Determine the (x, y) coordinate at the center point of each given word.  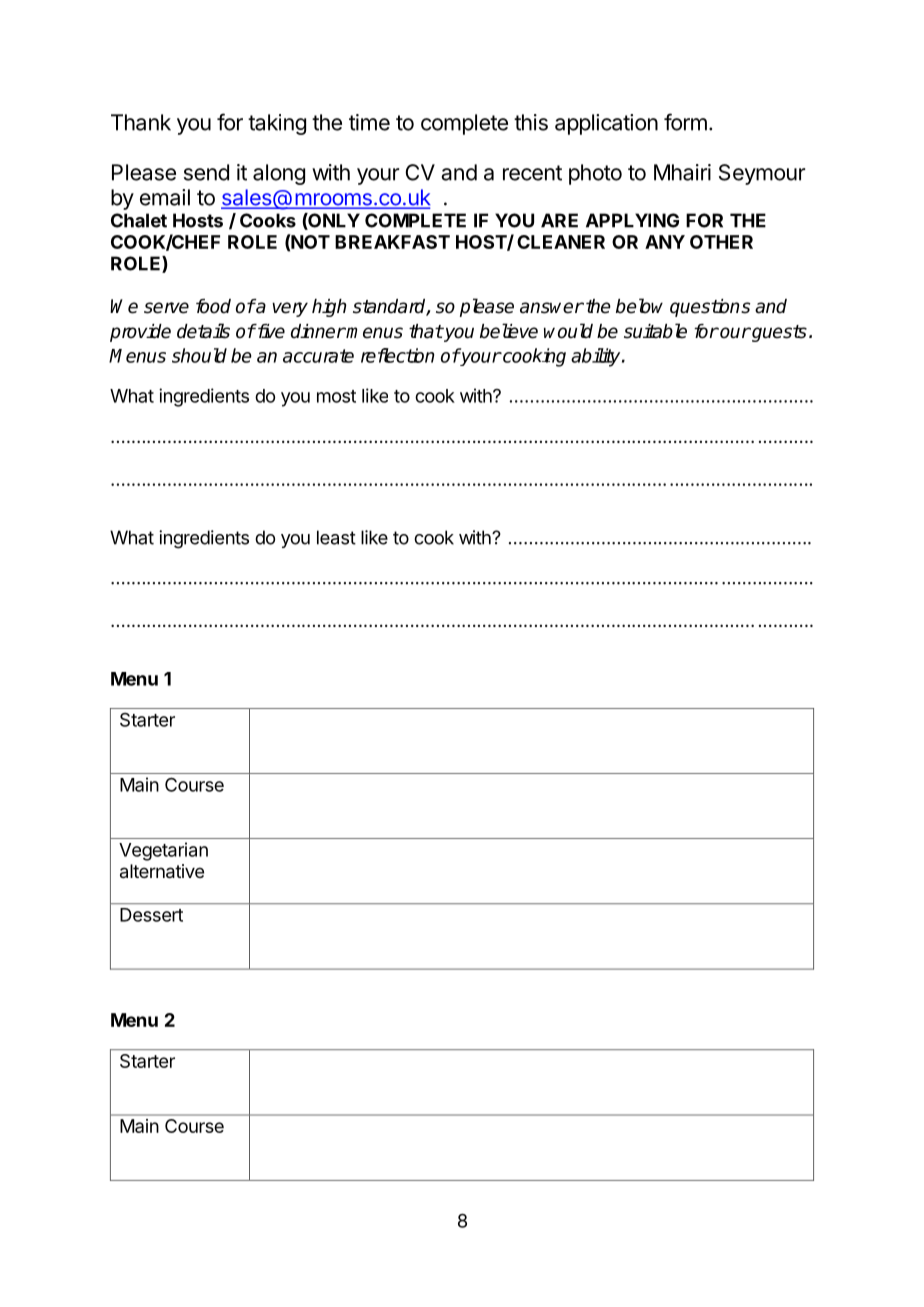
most (336, 396)
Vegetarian (163, 851)
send (206, 172)
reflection (397, 355)
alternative (162, 871)
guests (778, 333)
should (199, 355)
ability (597, 357)
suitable (655, 331)
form (685, 122)
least (336, 537)
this (531, 122)
